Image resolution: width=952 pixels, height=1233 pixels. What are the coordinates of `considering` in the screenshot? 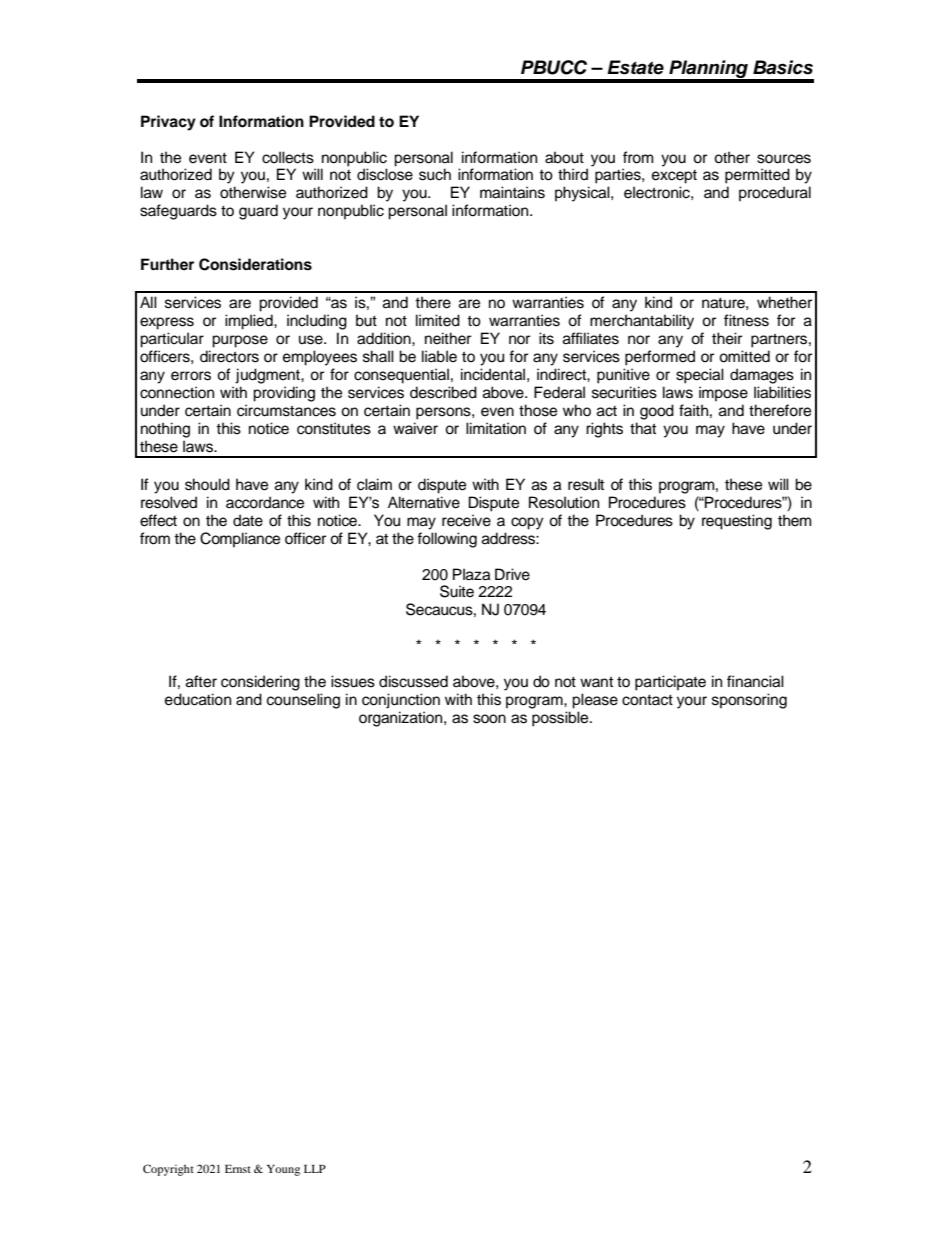 It's located at (260, 683).
